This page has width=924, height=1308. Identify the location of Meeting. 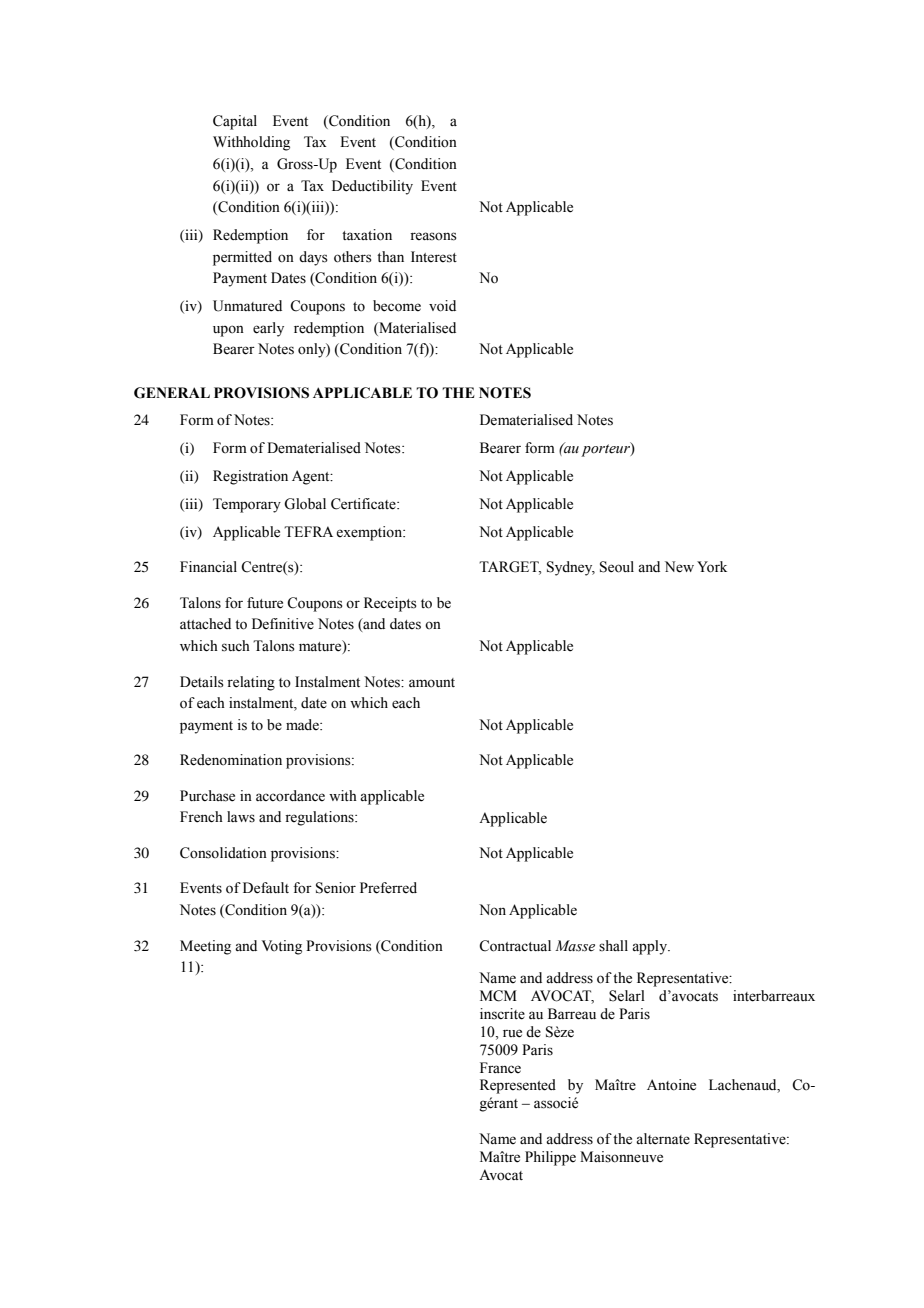
(205, 947).
